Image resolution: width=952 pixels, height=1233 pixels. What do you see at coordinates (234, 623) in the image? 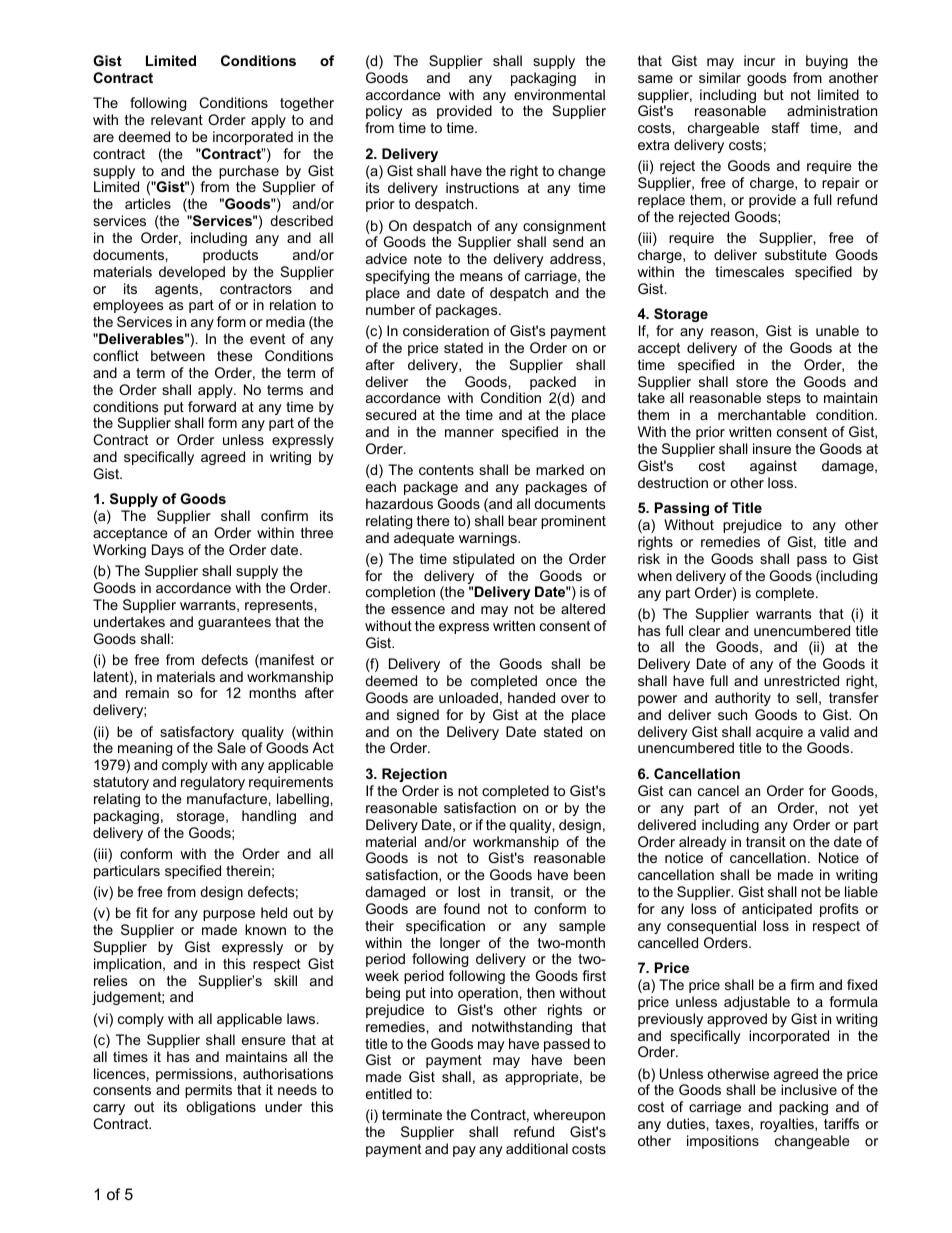
I see `guarantees` at bounding box center [234, 623].
